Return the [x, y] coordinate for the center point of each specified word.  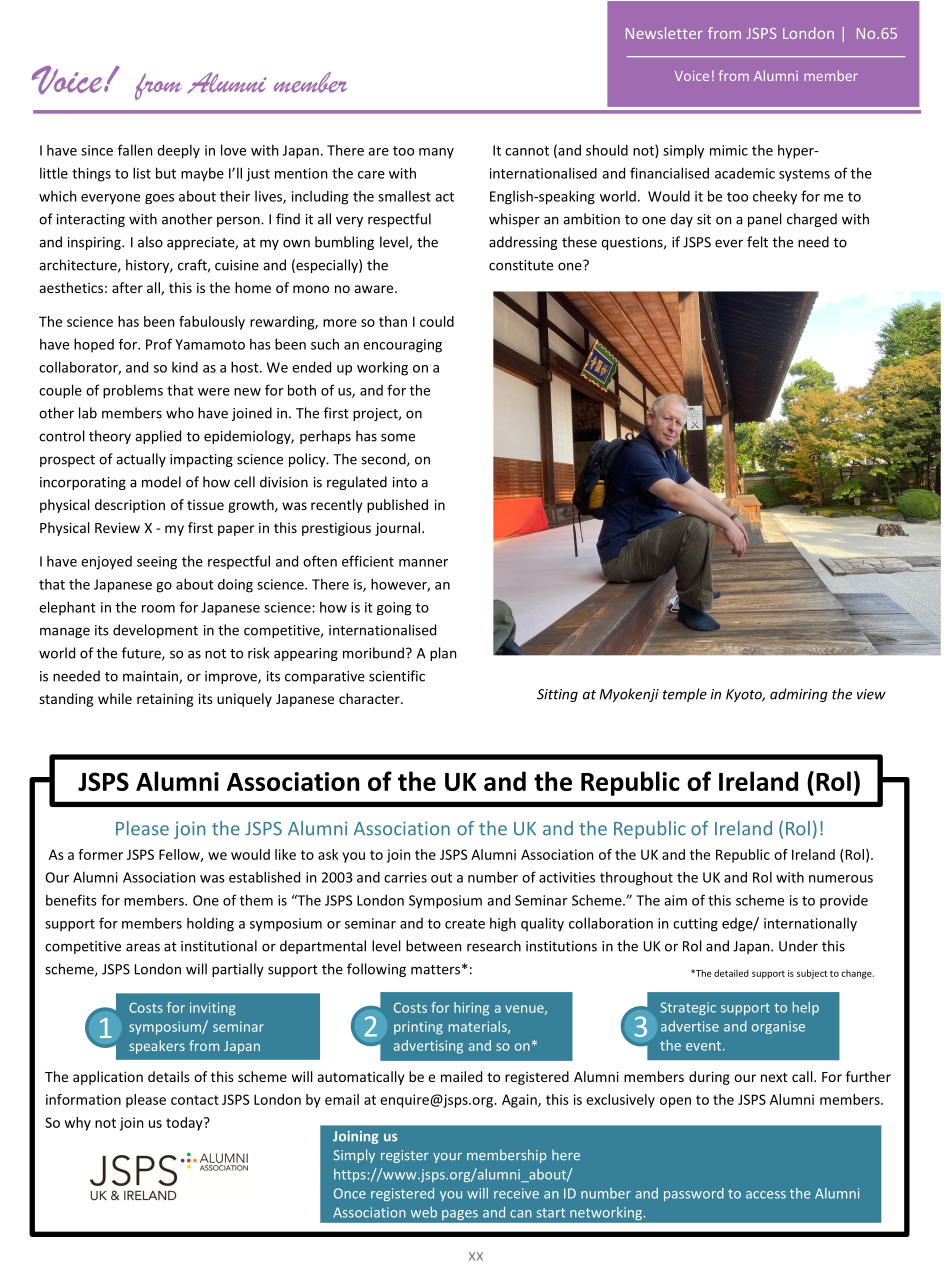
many [436, 153]
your [447, 1158]
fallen [135, 150]
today [185, 1124]
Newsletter [664, 33]
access [766, 1195]
